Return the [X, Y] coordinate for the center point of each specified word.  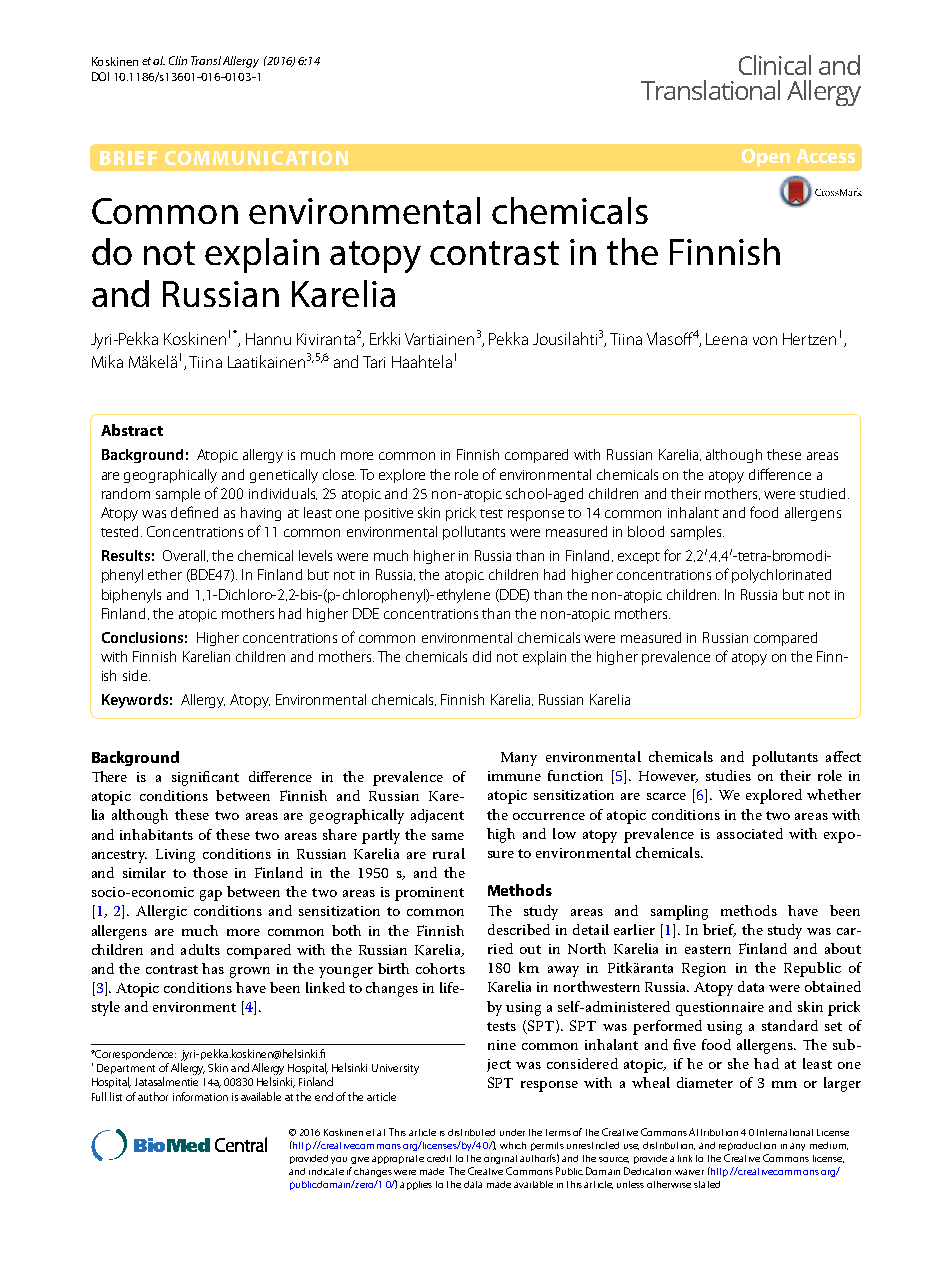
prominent [429, 894]
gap [211, 895]
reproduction [747, 1146]
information [200, 1096]
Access [826, 156]
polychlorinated [781, 576]
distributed [471, 1132]
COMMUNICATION [256, 158]
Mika [107, 361]
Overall [185, 556]
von [765, 340]
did [482, 656]
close [339, 474]
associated [750, 833]
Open [766, 158]
